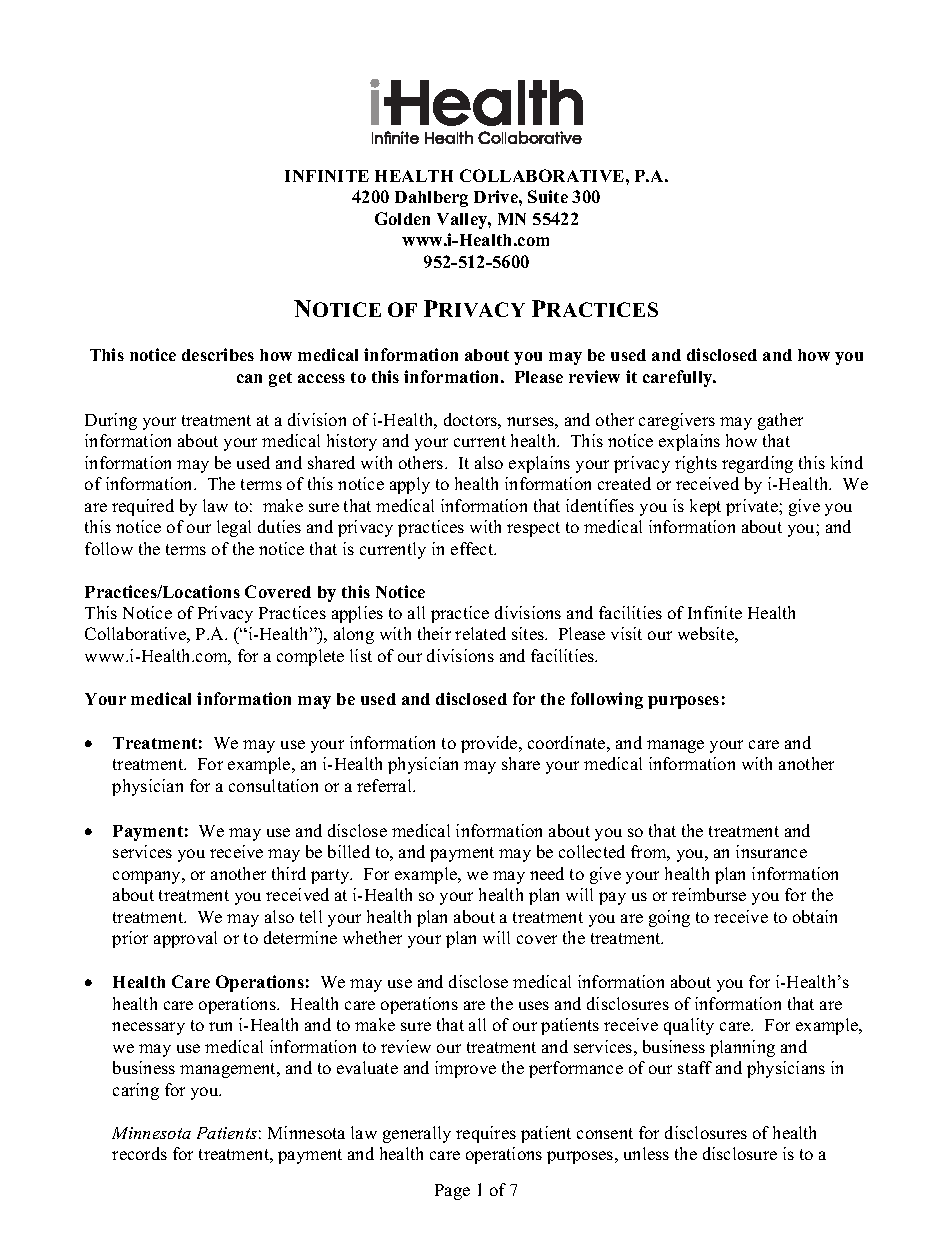 This screenshot has width=952, height=1233. I want to click on Suite, so click(548, 196).
